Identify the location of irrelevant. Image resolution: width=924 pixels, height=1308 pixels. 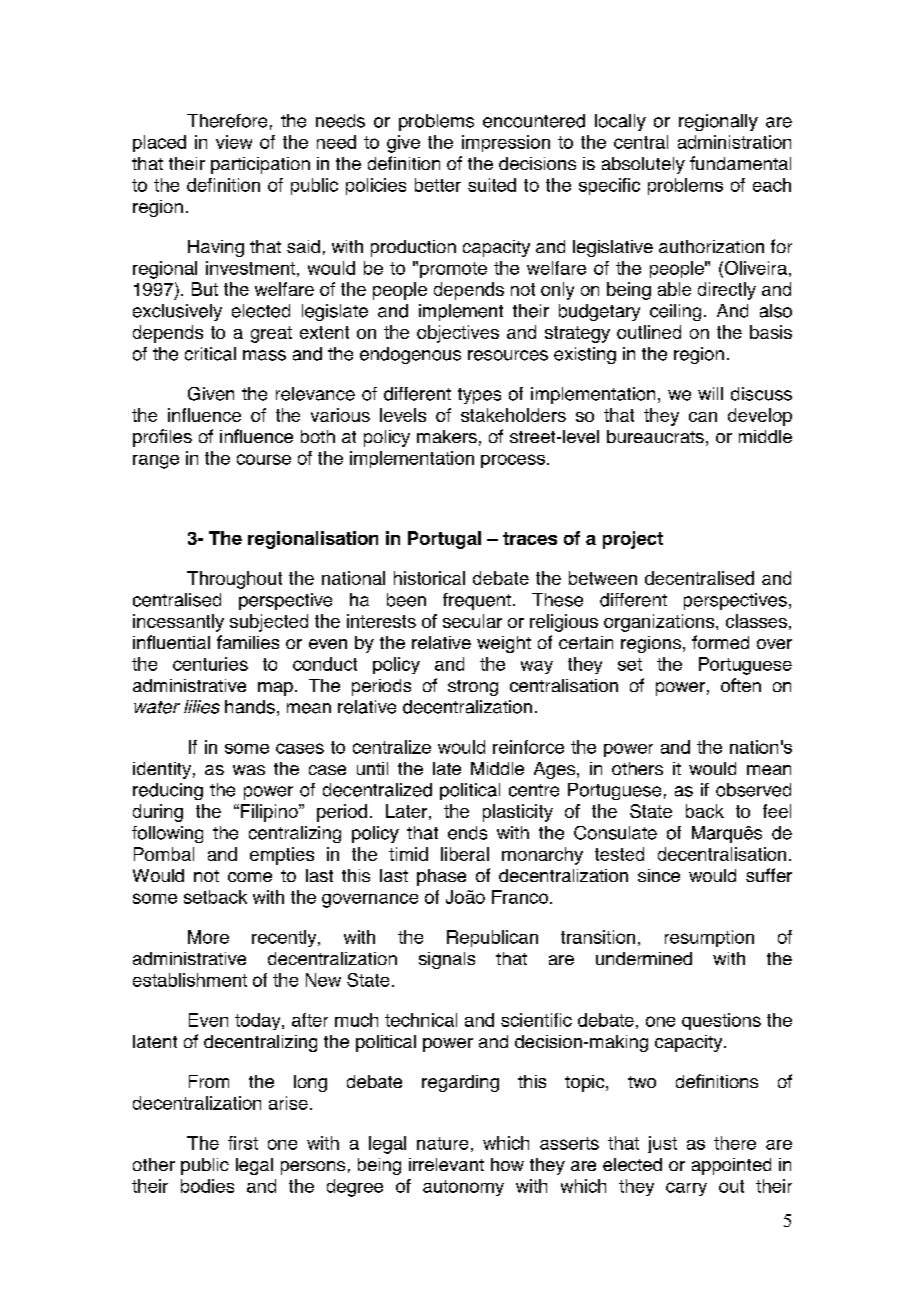
(446, 1164).
